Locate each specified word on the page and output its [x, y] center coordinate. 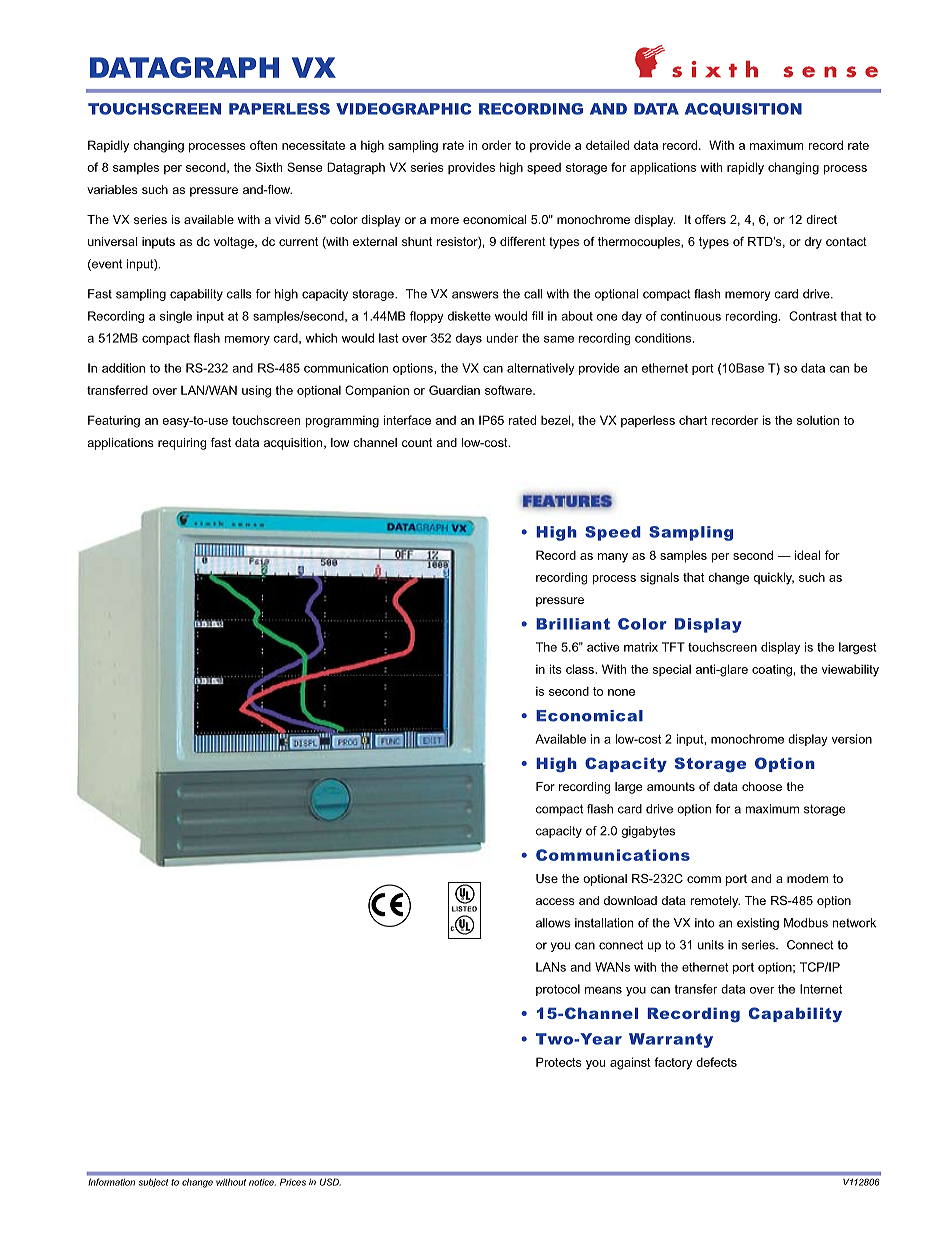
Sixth [268, 167]
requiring [182, 444]
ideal [807, 555]
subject [153, 1183]
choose [762, 786]
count [417, 442]
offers [710, 219]
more [445, 220]
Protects [559, 1062]
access [555, 901]
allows [553, 923]
